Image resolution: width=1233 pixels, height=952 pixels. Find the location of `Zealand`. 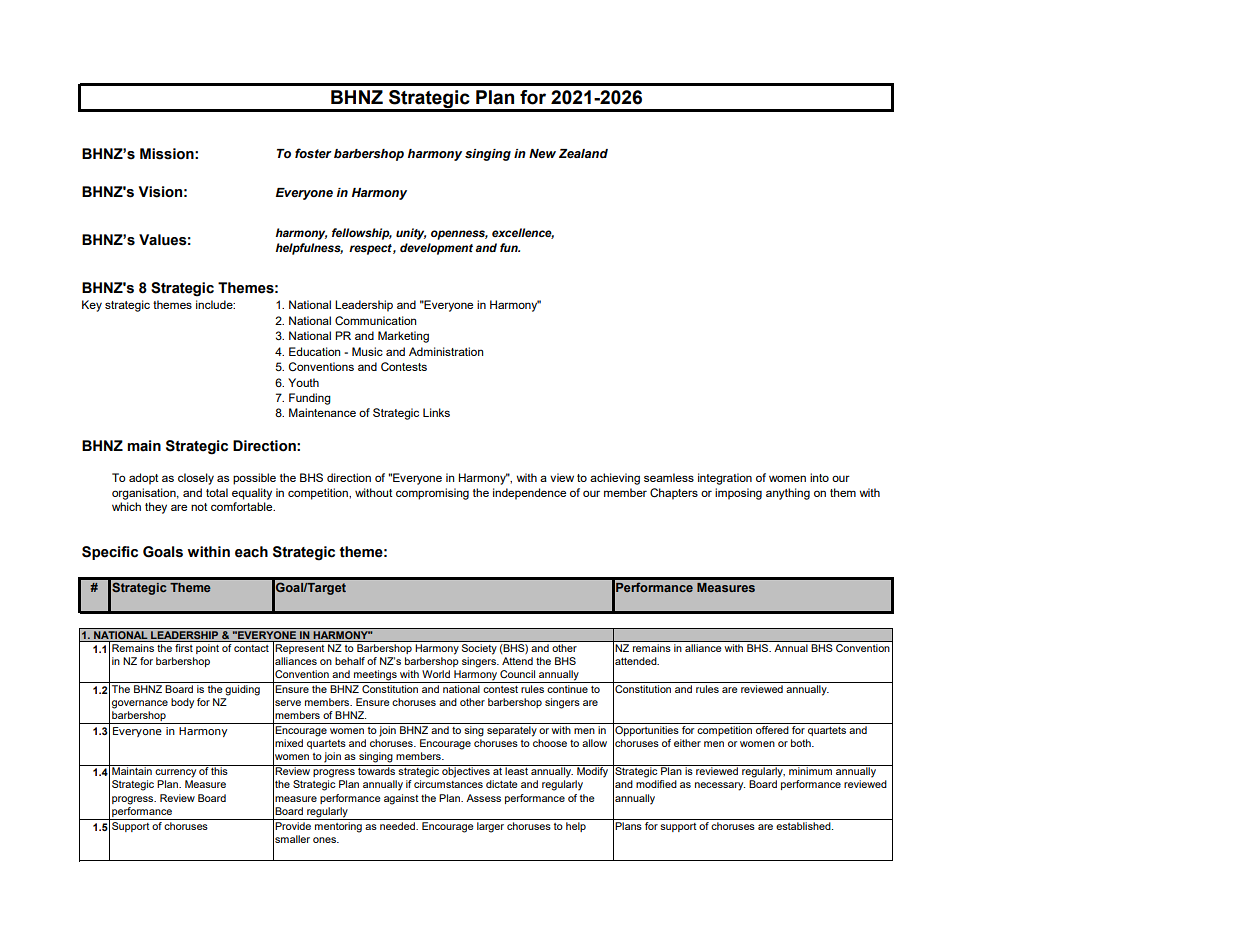

Zealand is located at coordinates (583, 154).
